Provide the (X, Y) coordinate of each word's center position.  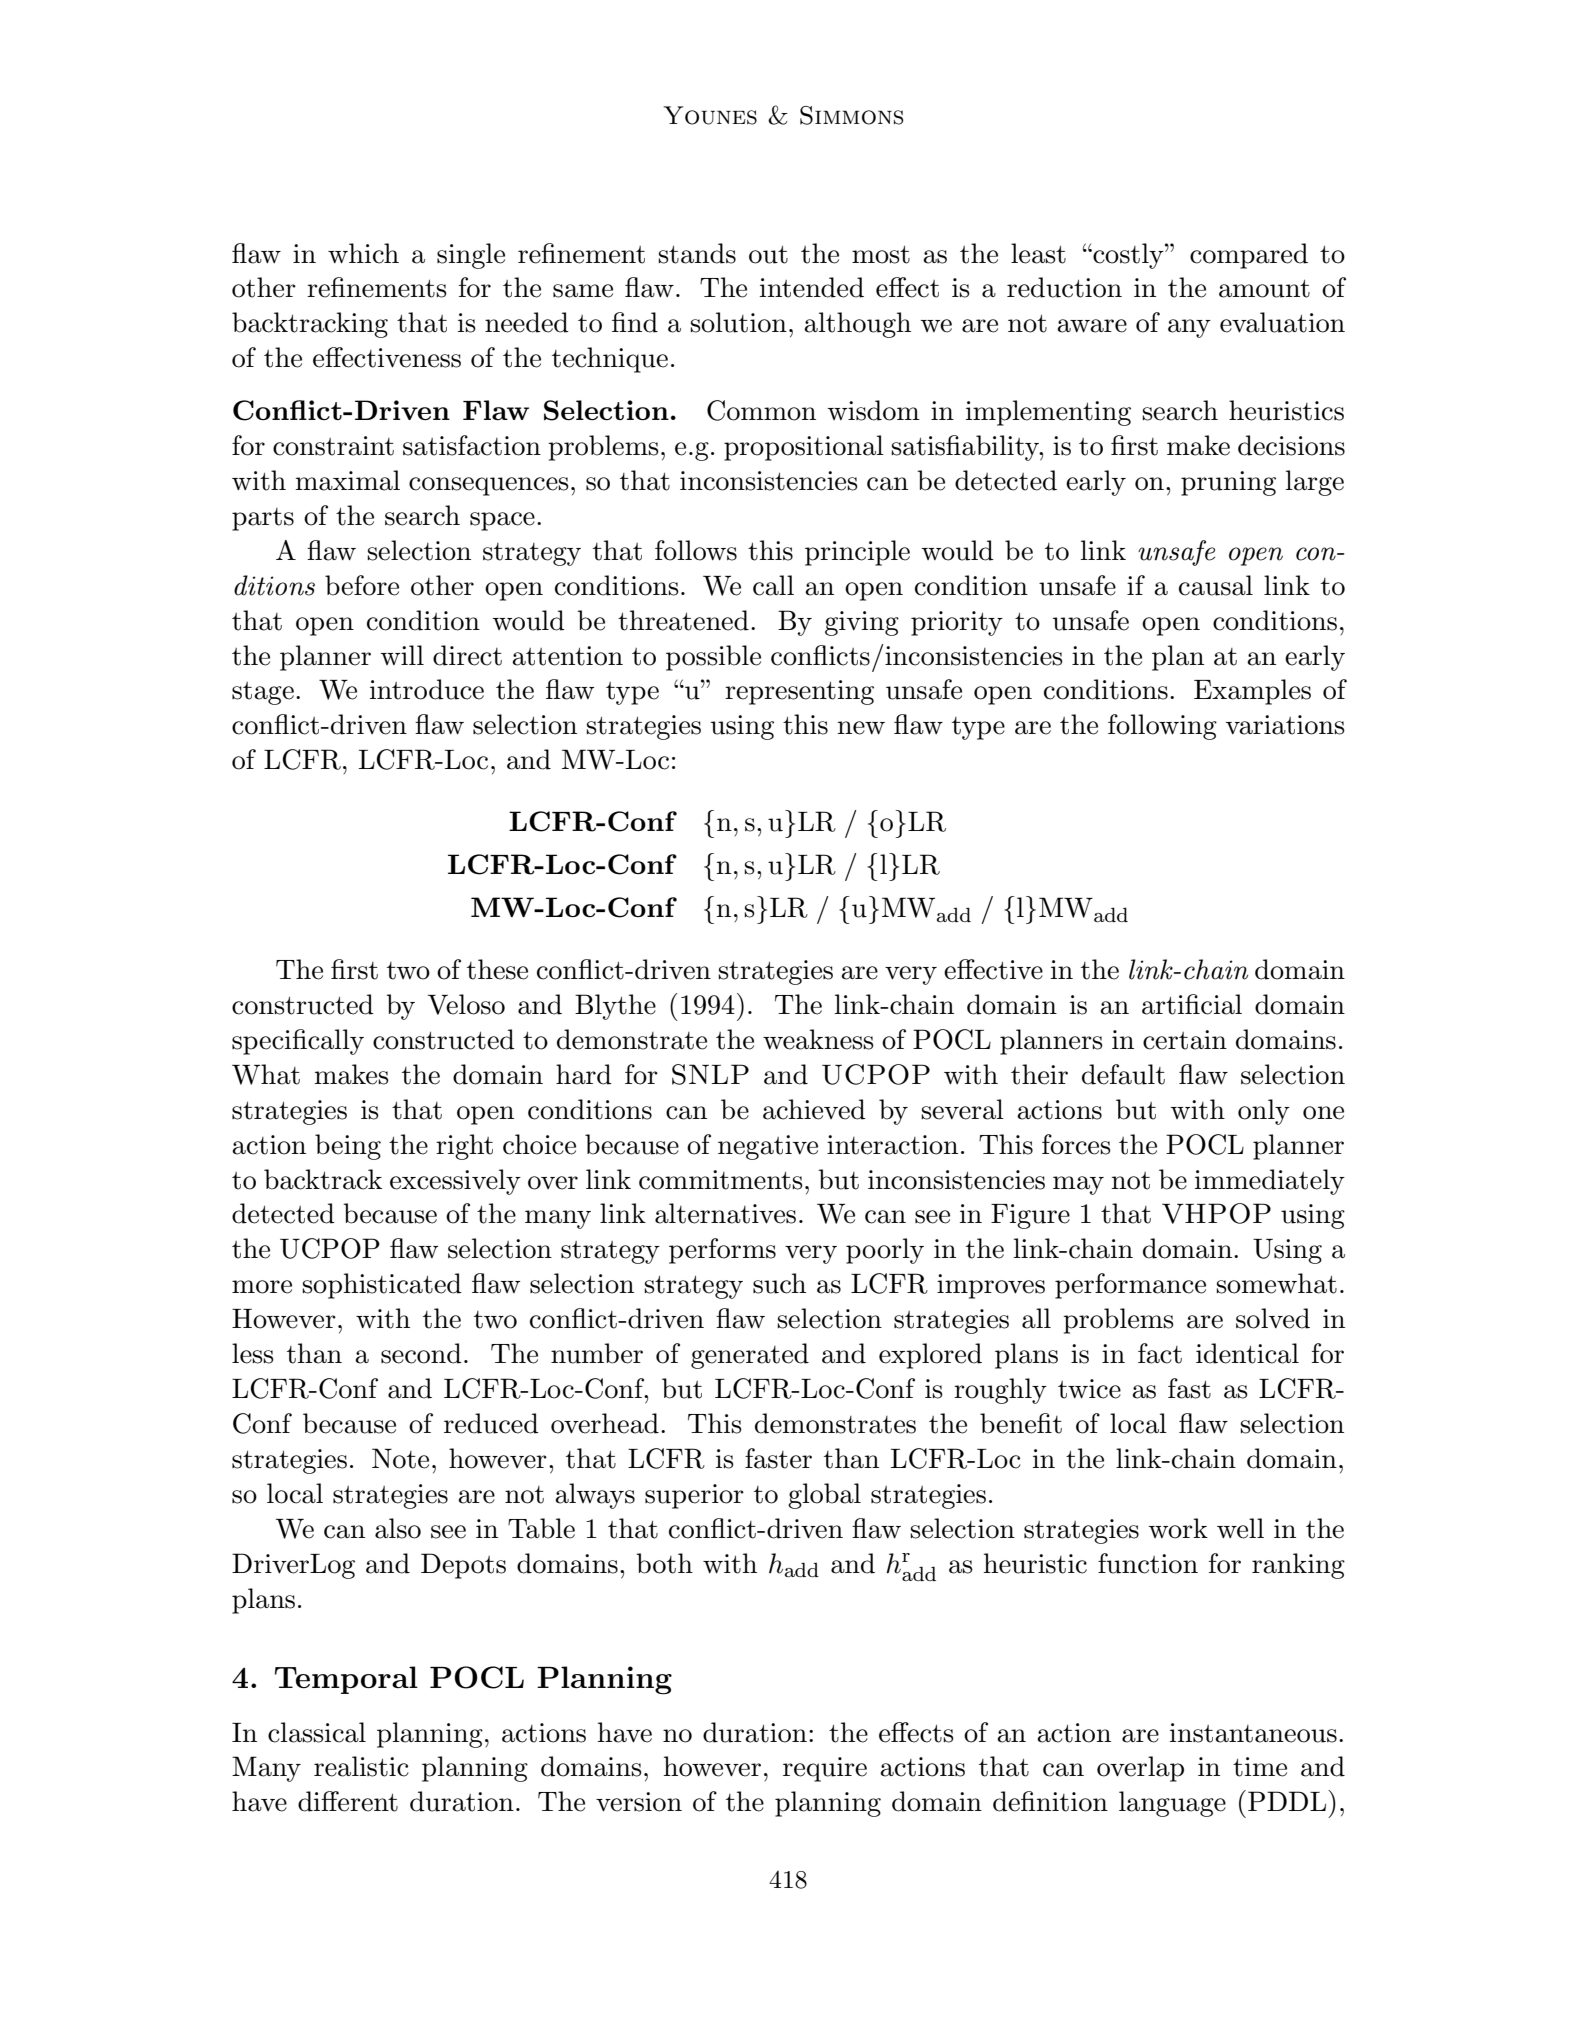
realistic (361, 1766)
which (363, 253)
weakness (818, 1039)
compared (1249, 256)
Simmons (852, 115)
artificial (1192, 1004)
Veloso (466, 1004)
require (825, 1769)
